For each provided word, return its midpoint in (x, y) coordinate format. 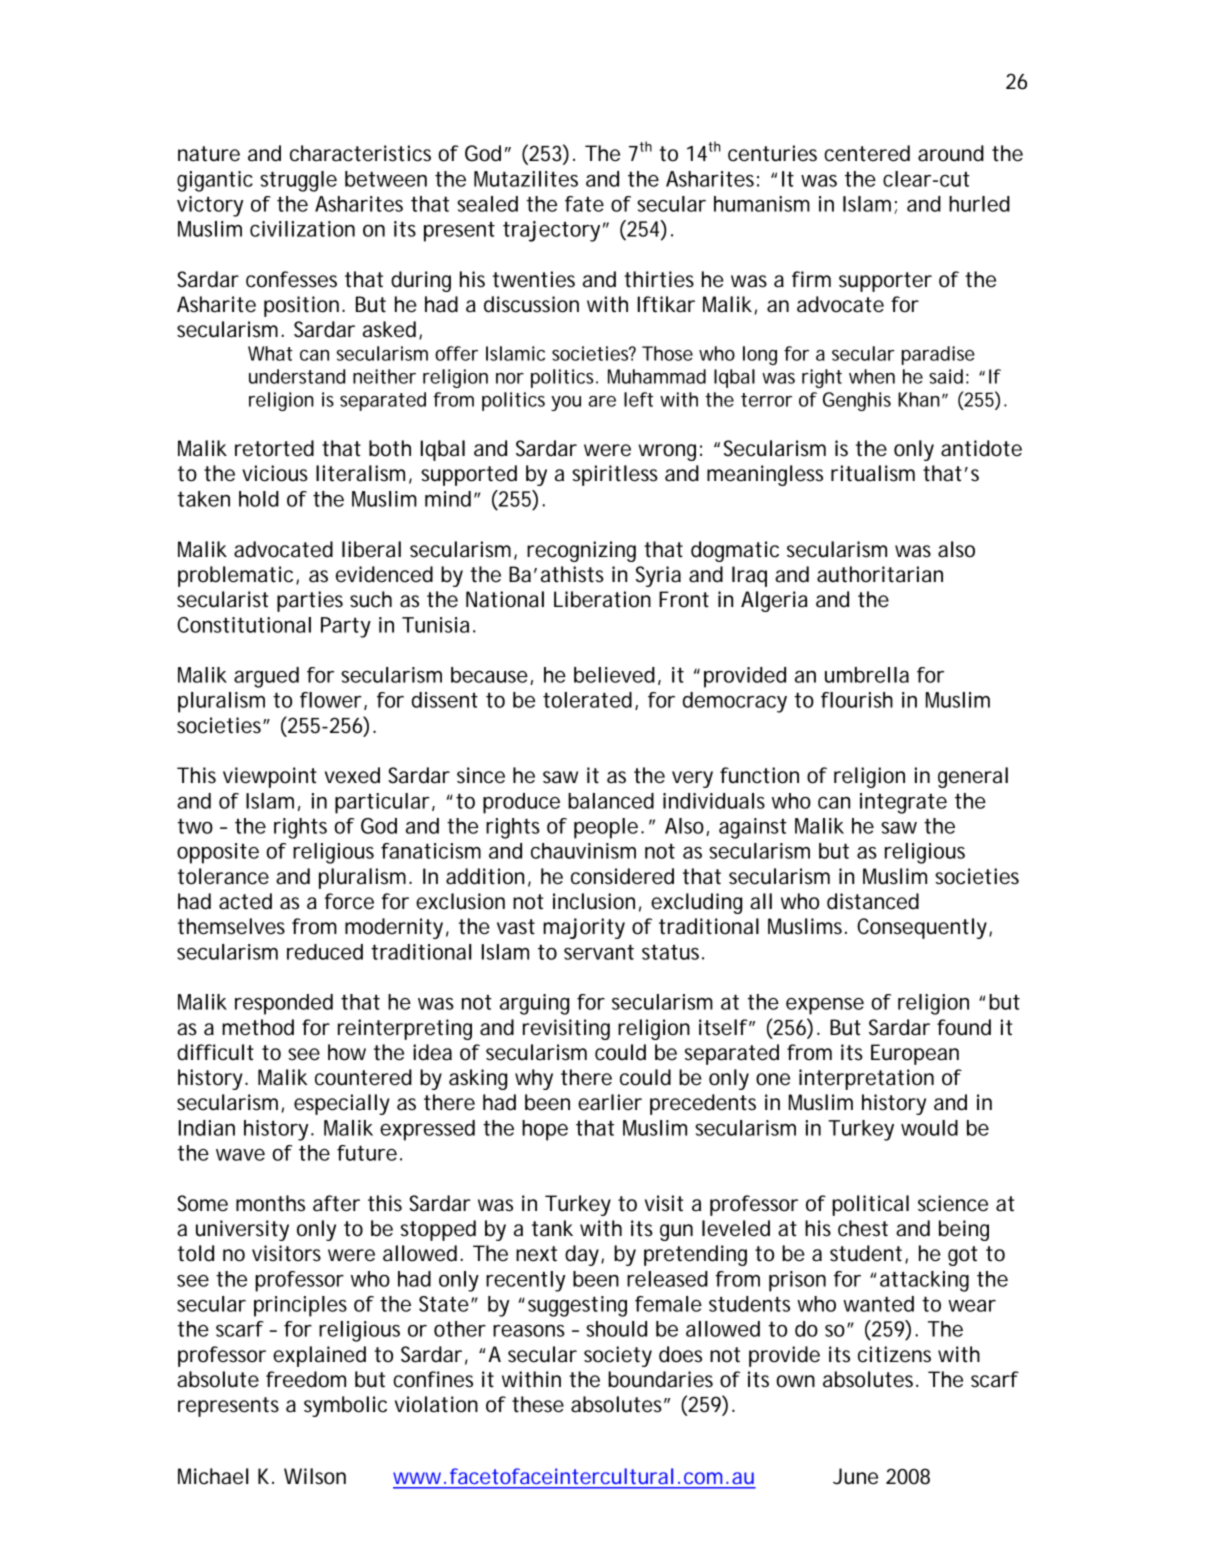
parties (310, 601)
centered (867, 153)
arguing (534, 1004)
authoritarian (880, 574)
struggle (298, 181)
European (915, 1054)
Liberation (602, 599)
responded (284, 1004)
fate (584, 204)
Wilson (315, 1476)
